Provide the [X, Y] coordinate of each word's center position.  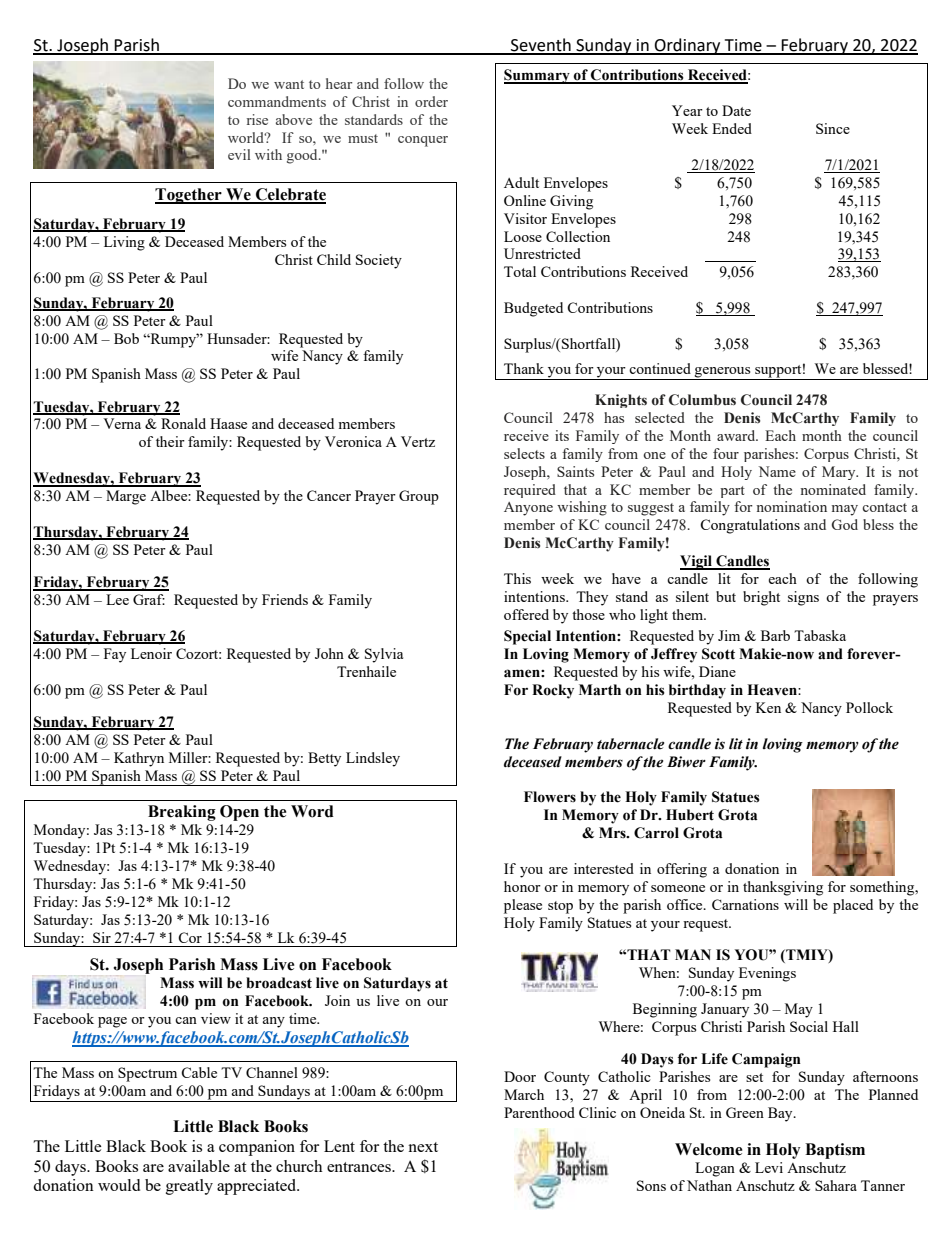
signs [803, 598]
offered [526, 614]
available [199, 1166]
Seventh [541, 46]
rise [257, 119]
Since [833, 128]
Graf [149, 599]
